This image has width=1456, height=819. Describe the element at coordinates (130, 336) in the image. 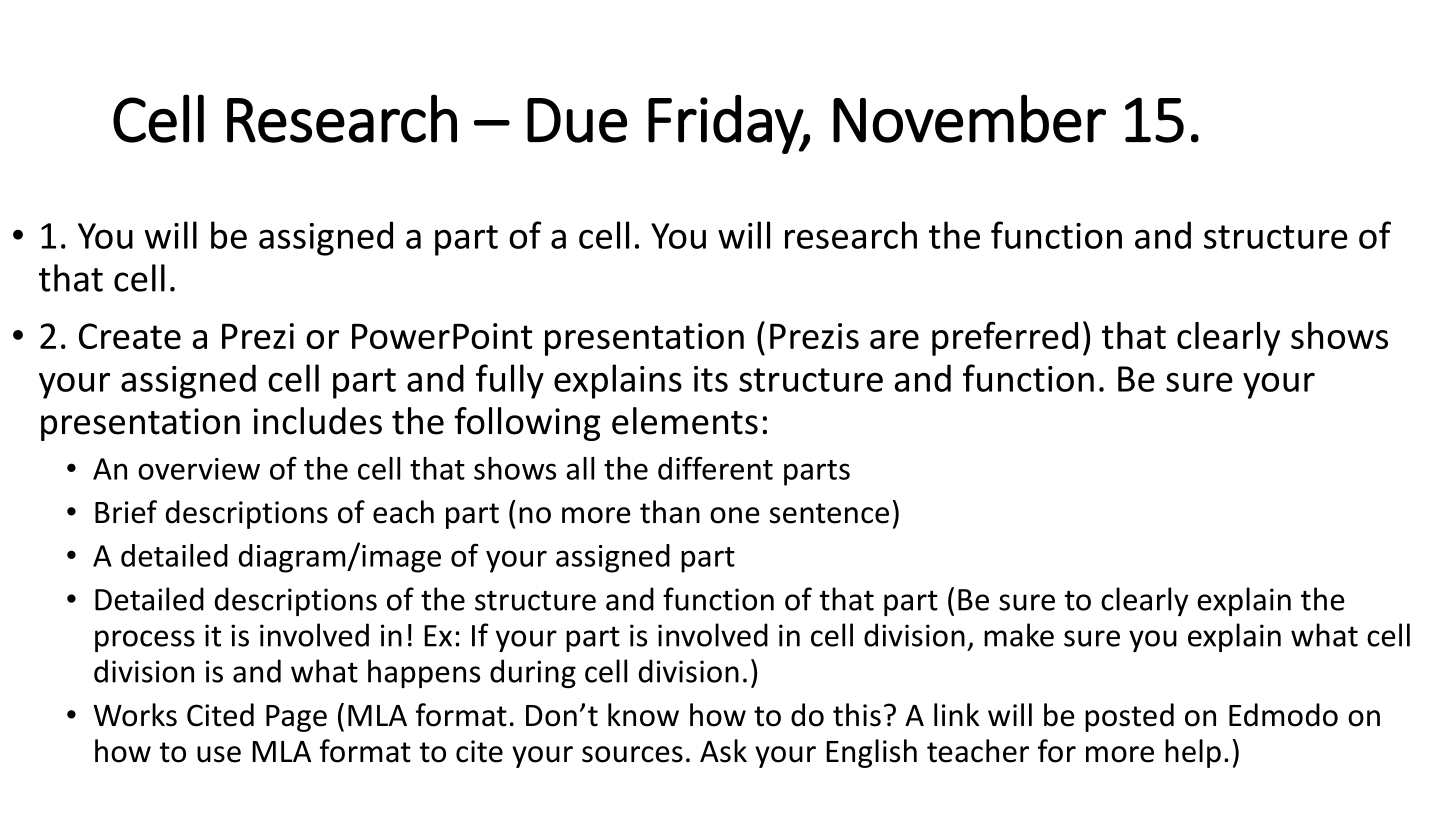

I see `Create` at that location.
